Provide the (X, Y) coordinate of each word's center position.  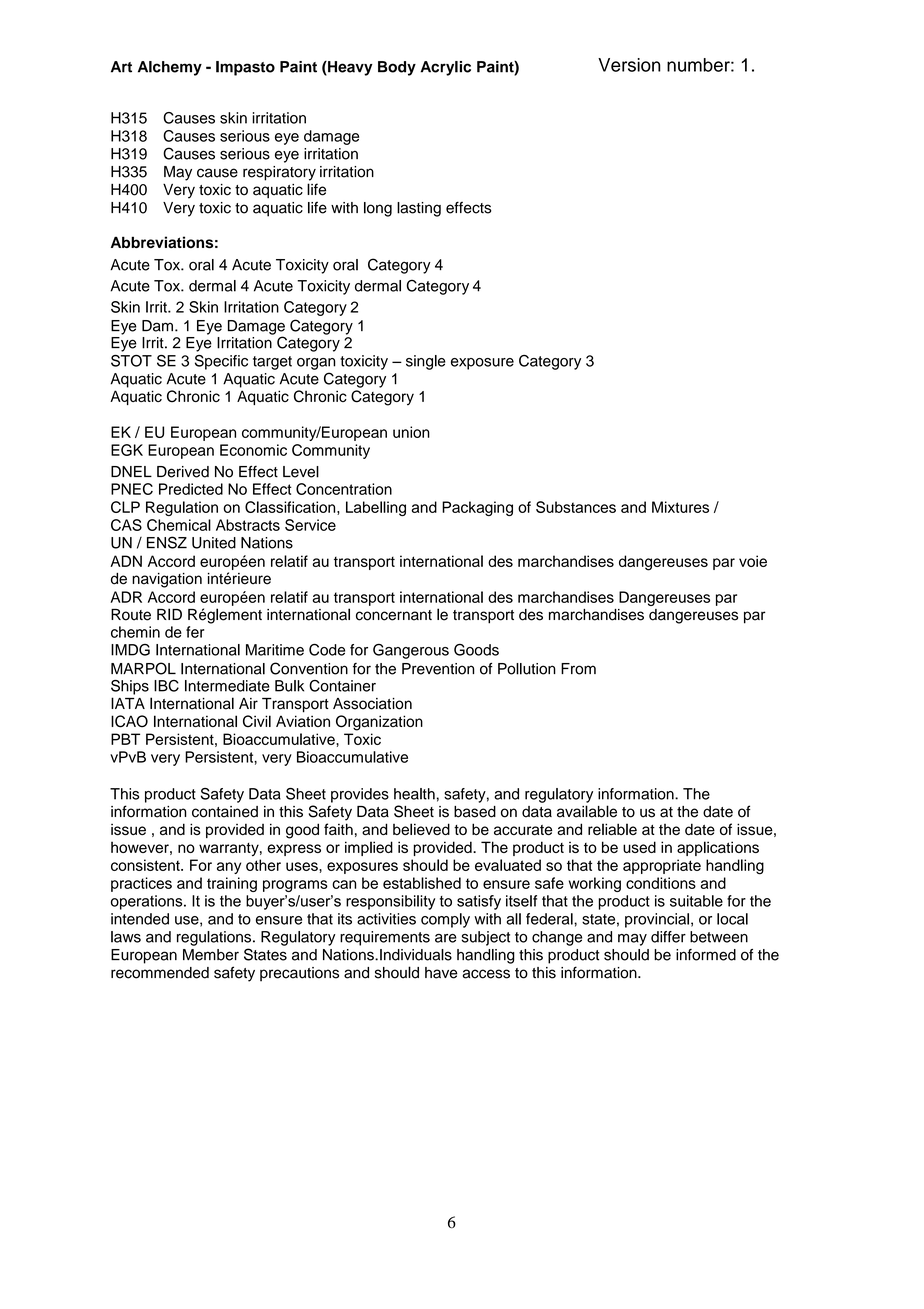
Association (372, 704)
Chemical (179, 525)
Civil (257, 721)
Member (211, 955)
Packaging (477, 508)
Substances (576, 507)
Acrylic (445, 68)
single (426, 362)
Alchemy (170, 68)
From (578, 669)
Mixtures (680, 507)
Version (629, 65)
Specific (221, 362)
